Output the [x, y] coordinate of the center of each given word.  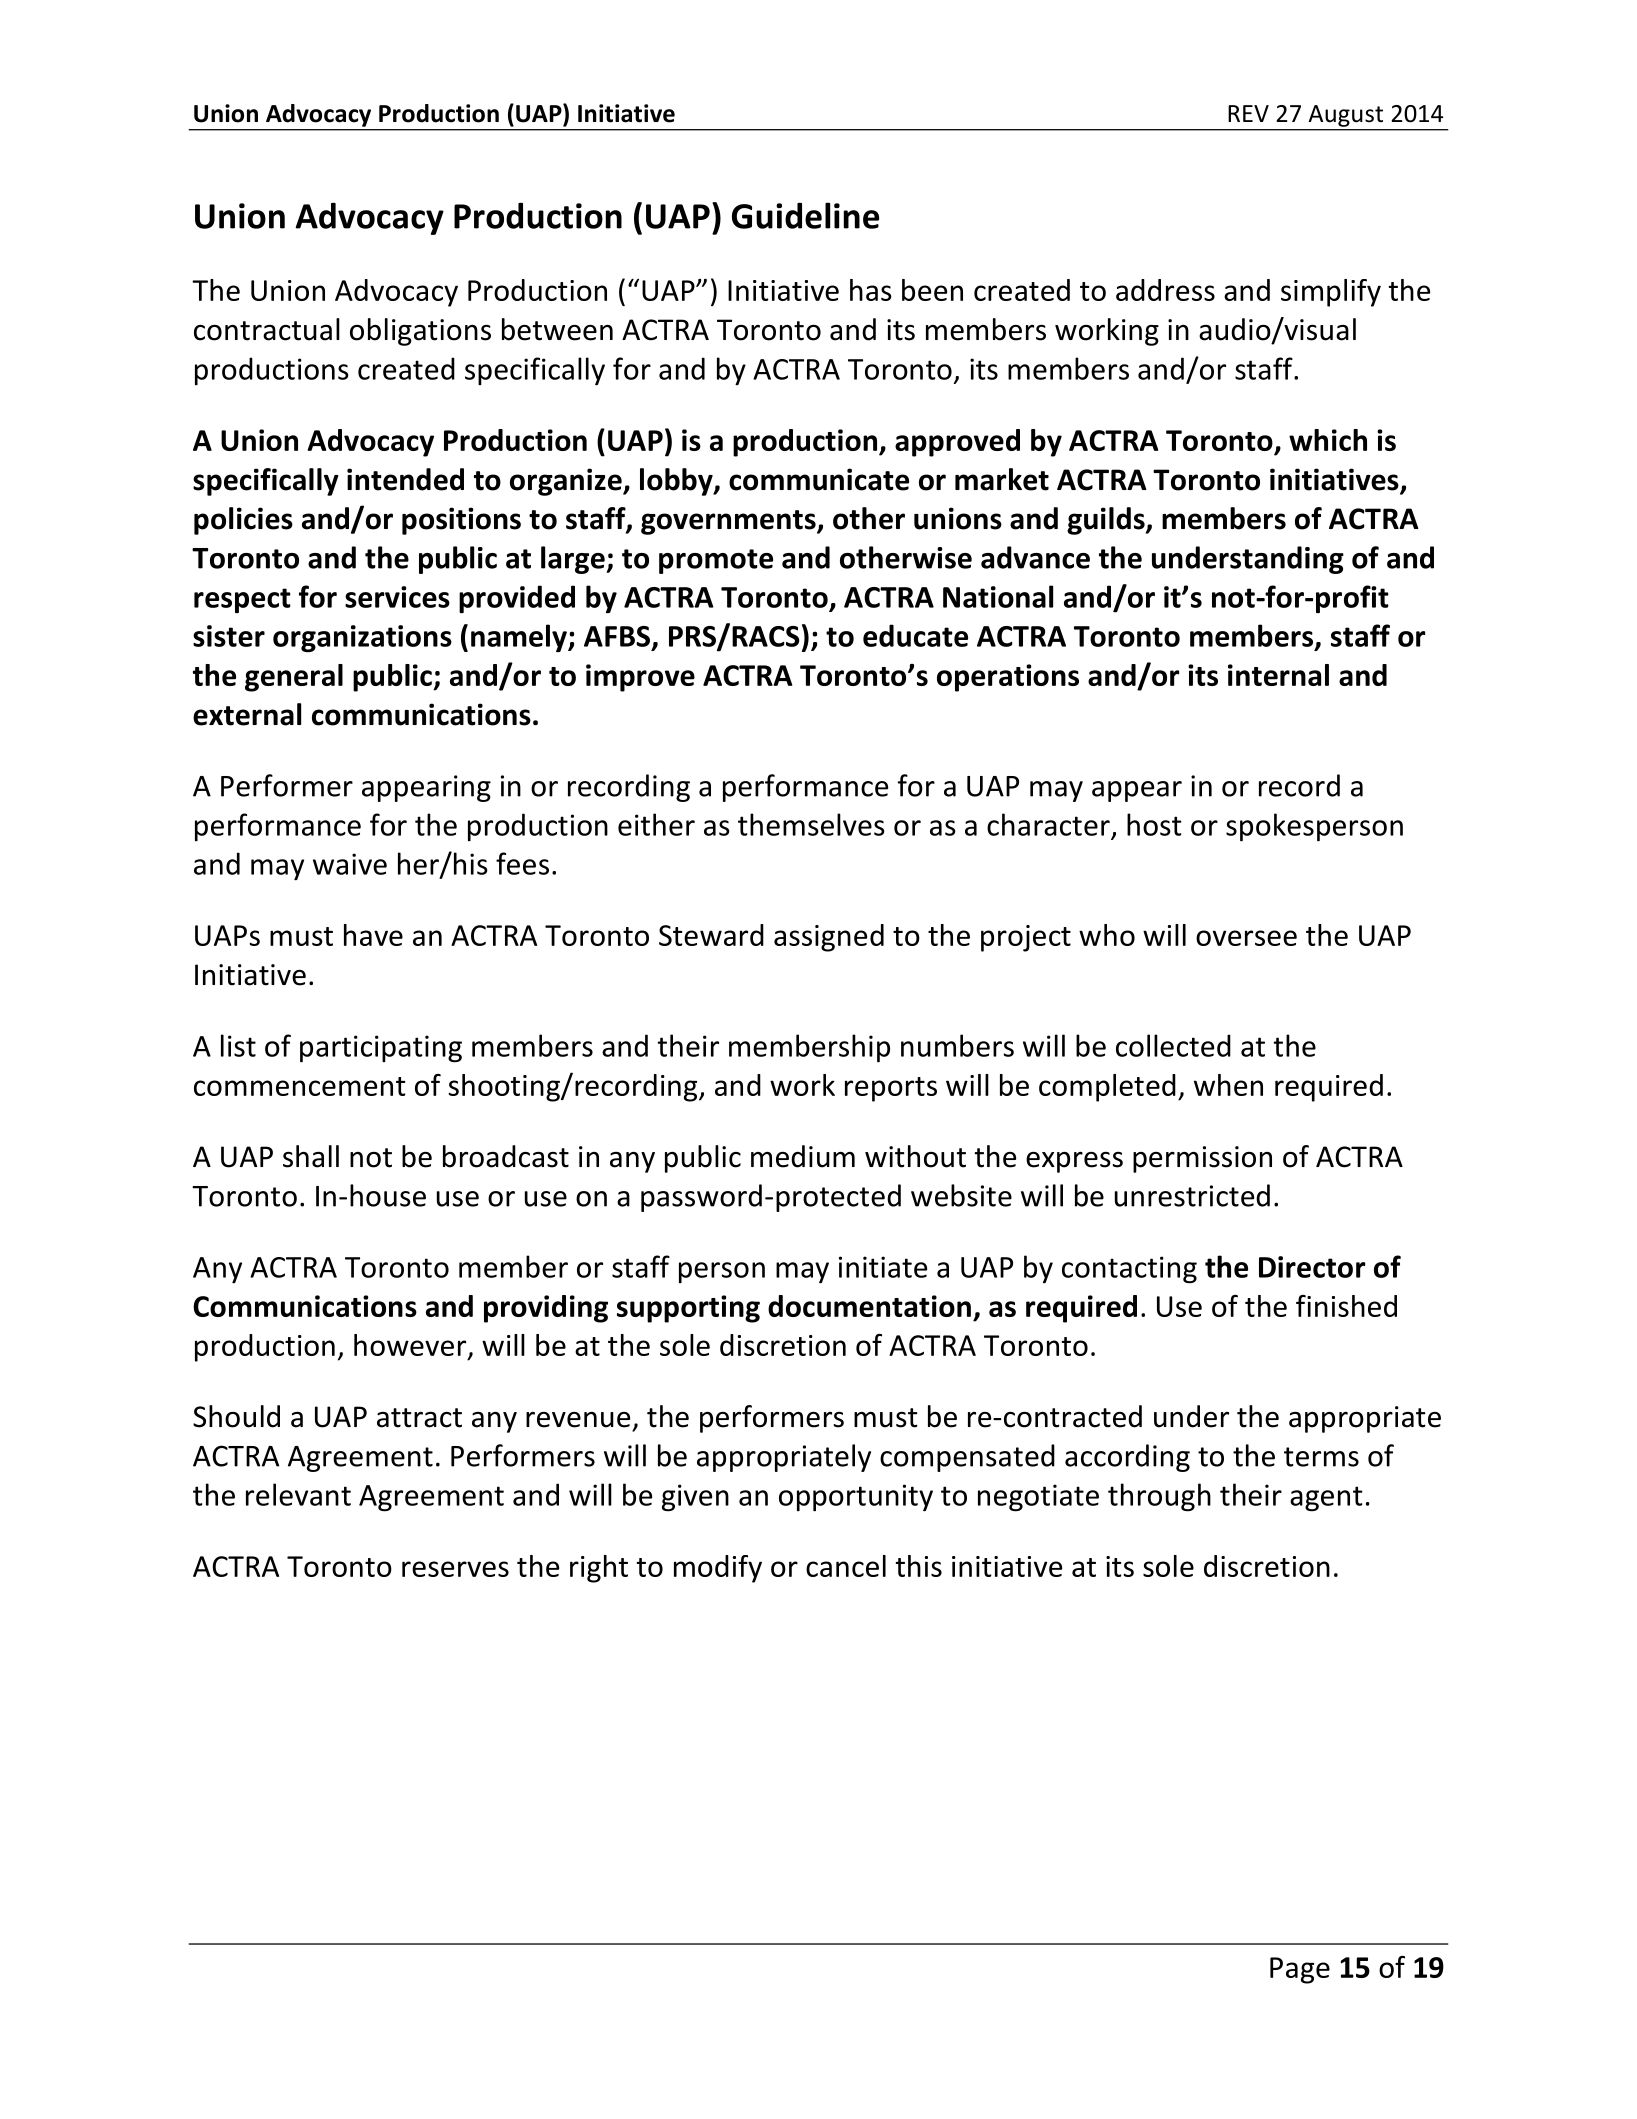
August [1346, 116]
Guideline [805, 215]
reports [891, 1089]
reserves [455, 1569]
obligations [420, 332]
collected [1173, 1045]
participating [381, 1049]
